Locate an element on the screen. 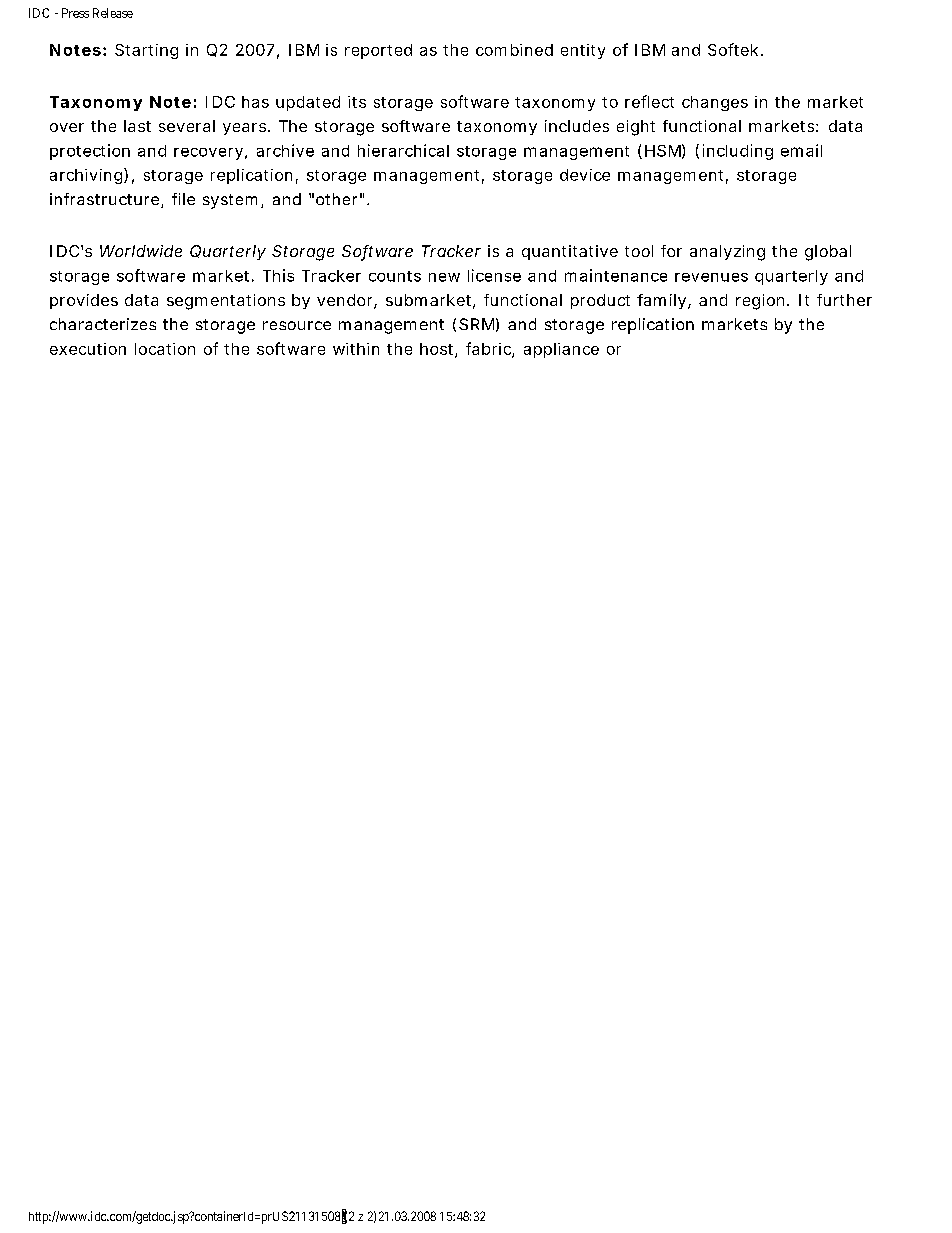 The height and width of the screenshot is (1233, 952). location is located at coordinates (165, 349).
